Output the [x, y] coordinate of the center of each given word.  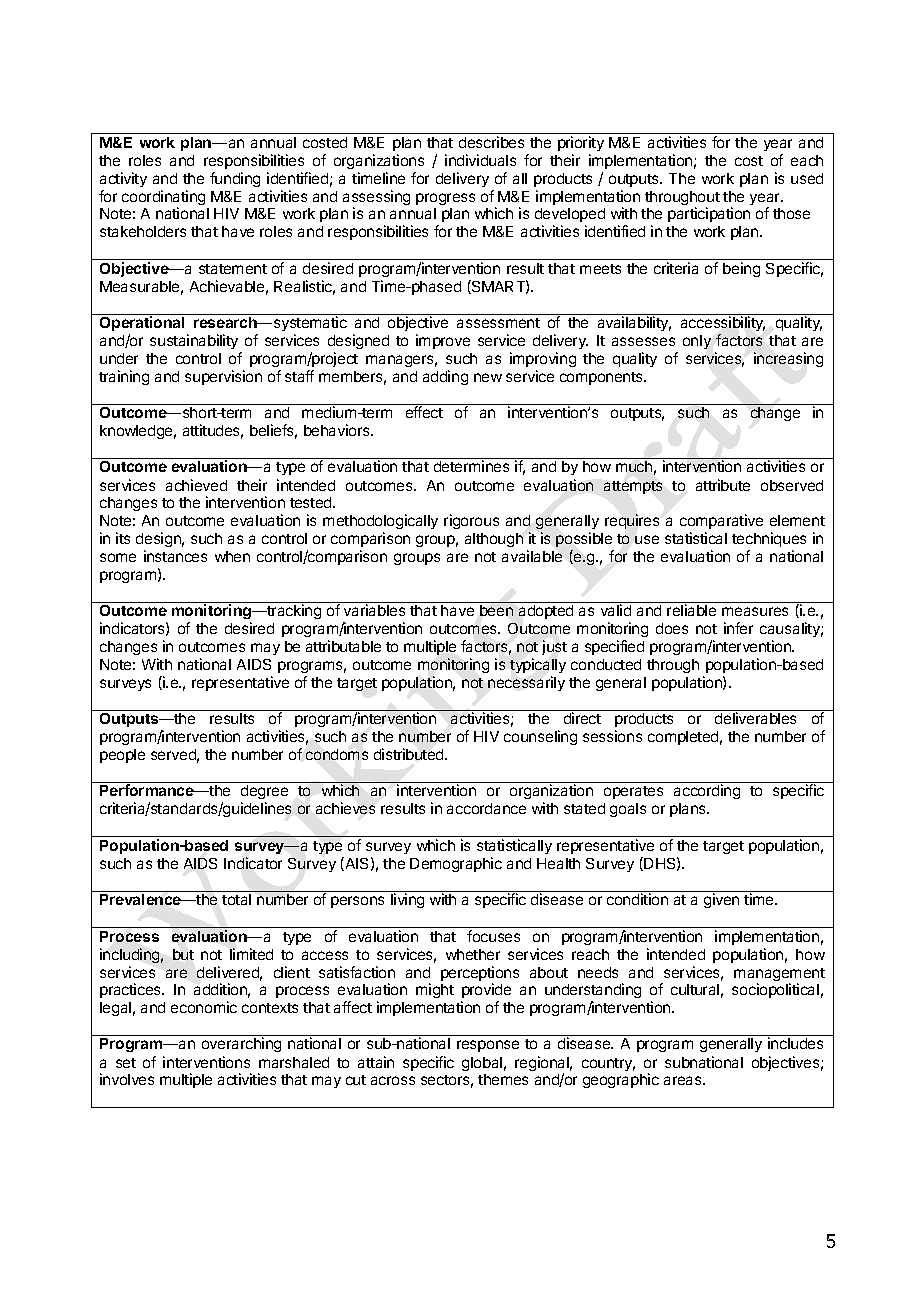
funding [235, 179]
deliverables [755, 718]
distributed [410, 754]
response [488, 1046]
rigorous [471, 521]
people [122, 756]
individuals [480, 160]
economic [204, 1007]
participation [709, 214]
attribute [723, 485]
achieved [196, 485]
